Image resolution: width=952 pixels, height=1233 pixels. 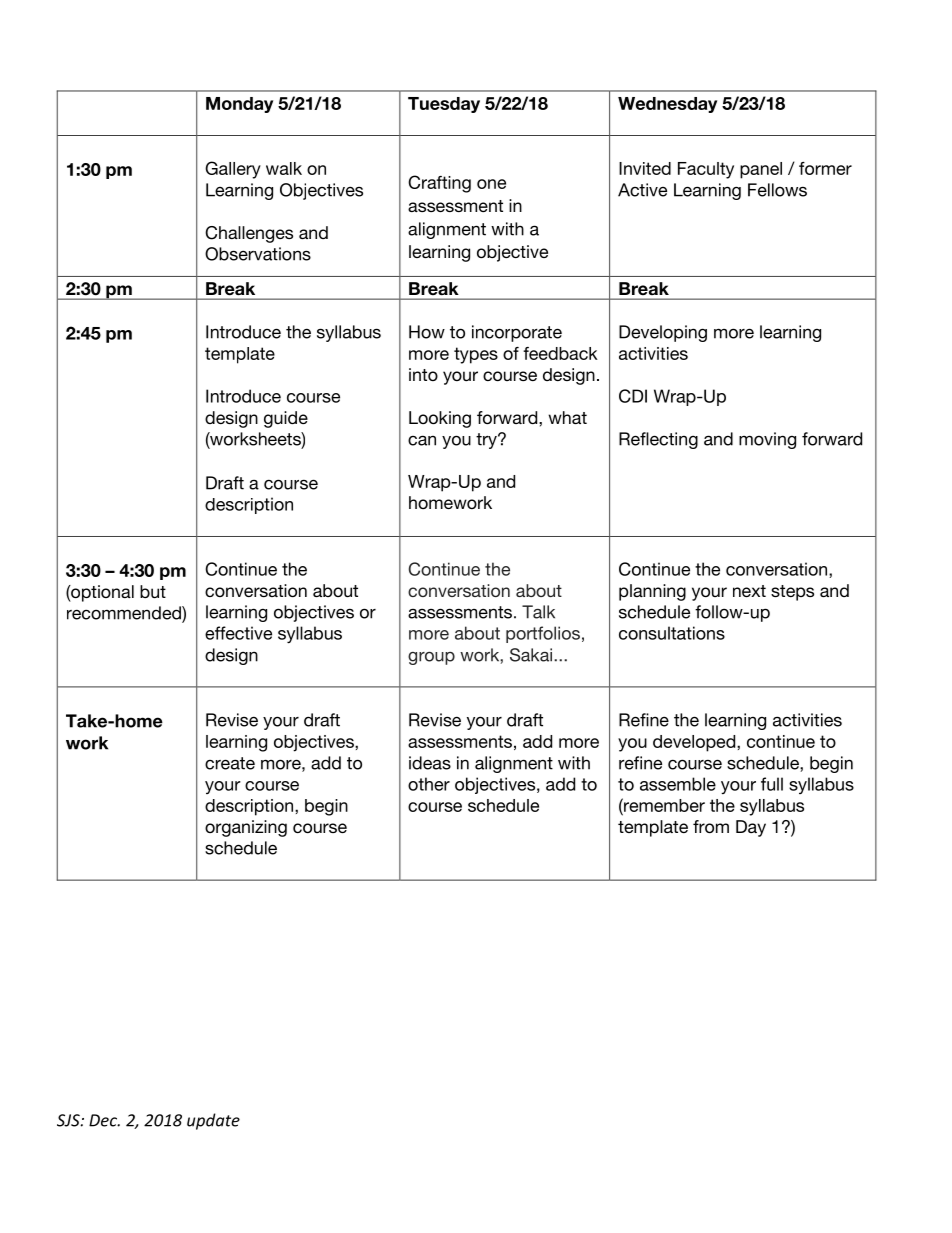 I want to click on create, so click(x=230, y=763).
